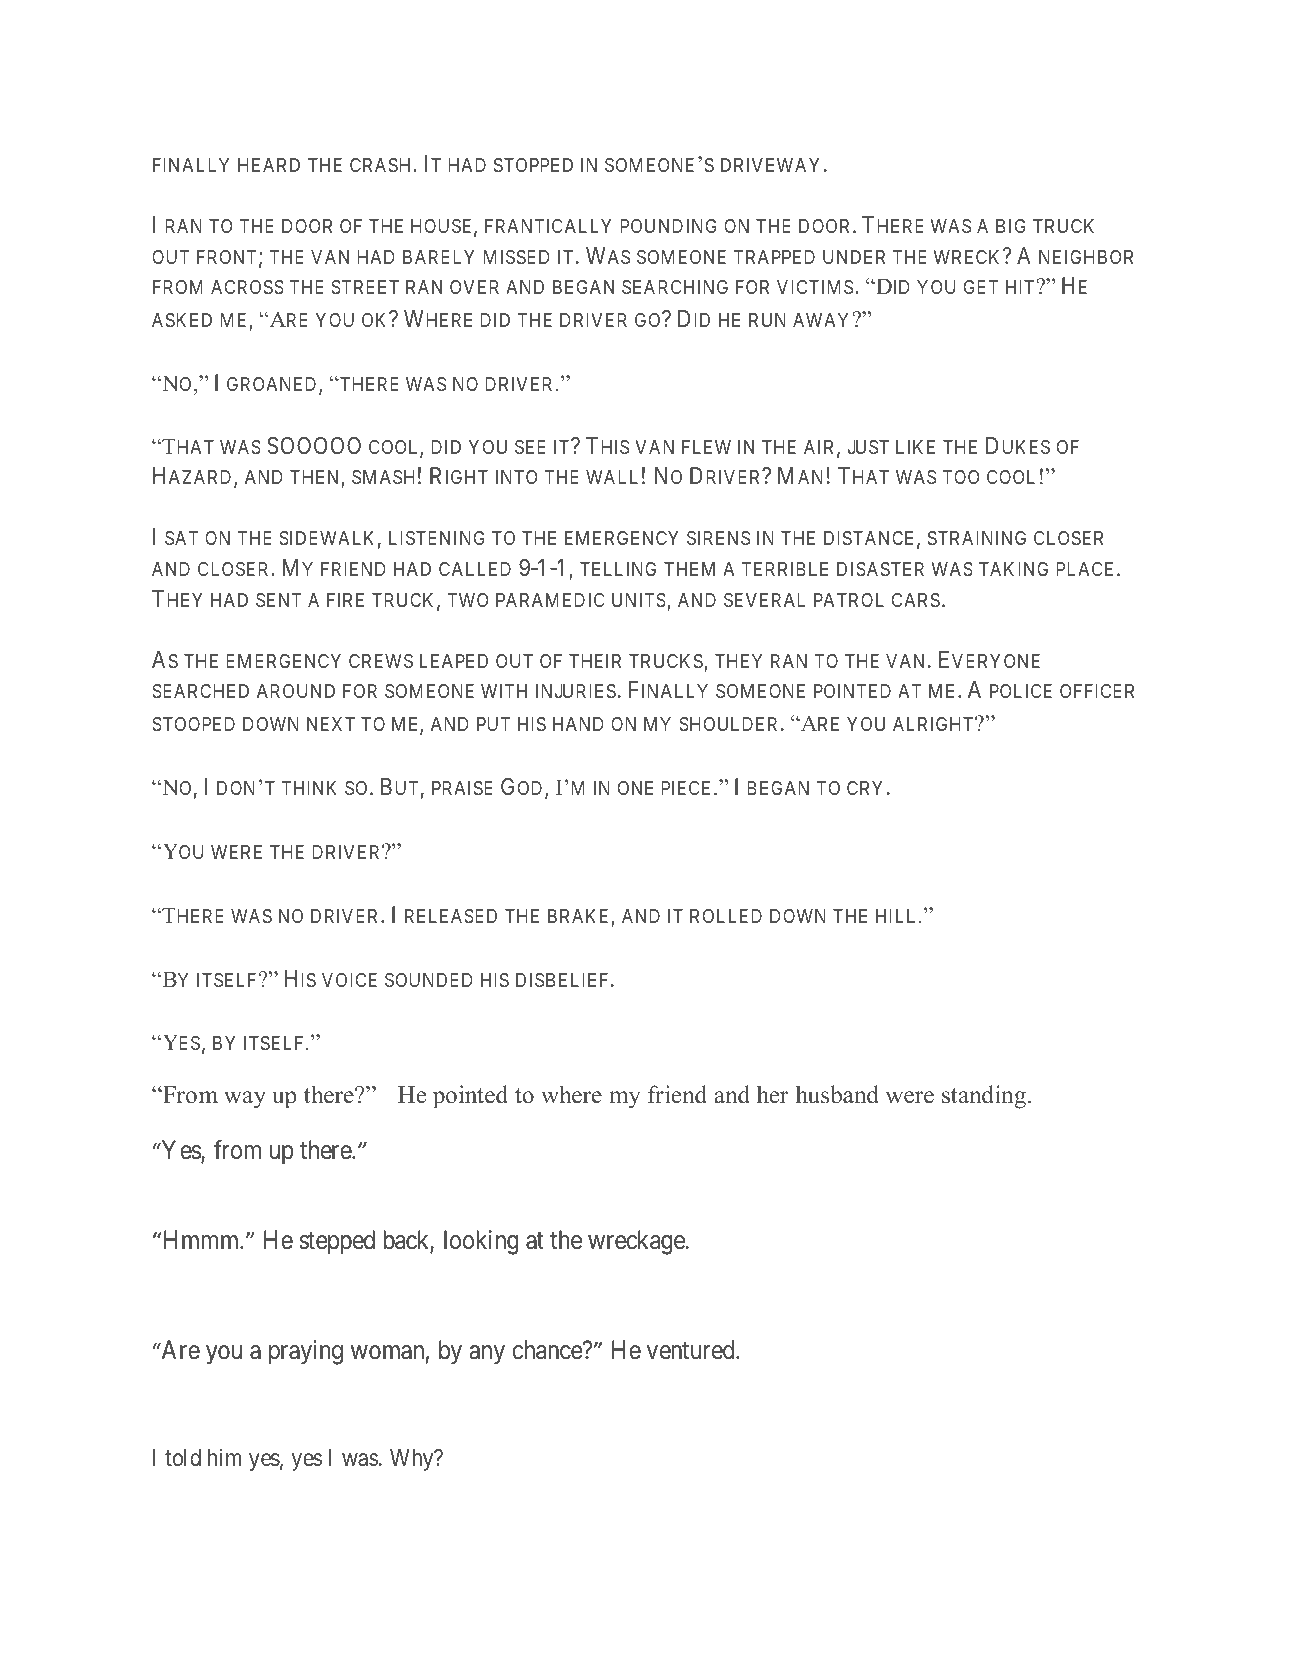 The image size is (1289, 1668). What do you see at coordinates (668, 226) in the document?
I see `POUNDING` at bounding box center [668, 226].
